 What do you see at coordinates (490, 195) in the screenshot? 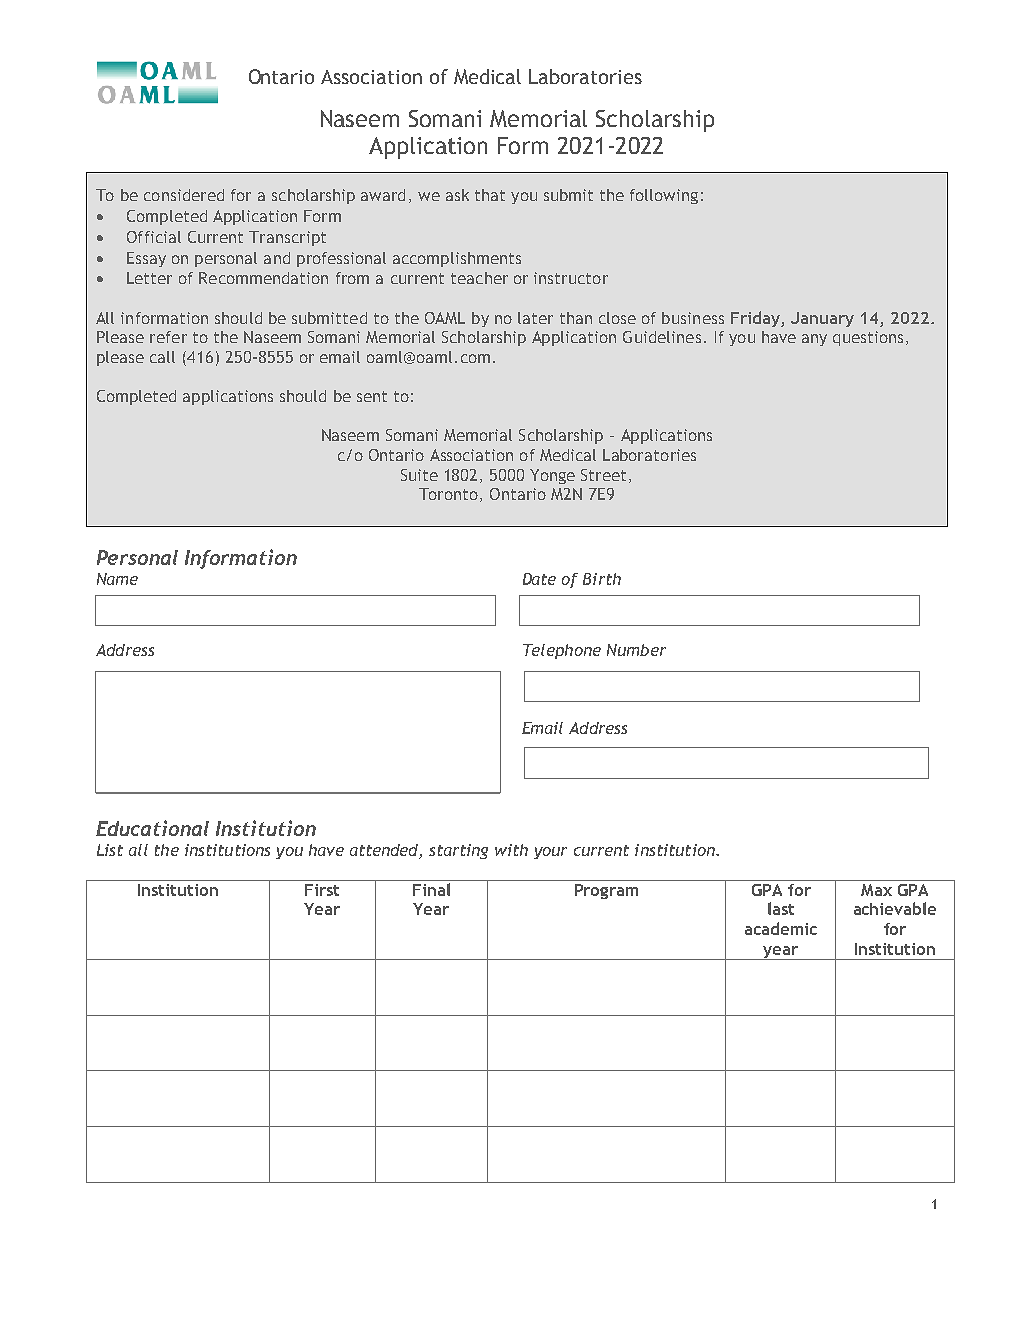
I see `that` at bounding box center [490, 195].
